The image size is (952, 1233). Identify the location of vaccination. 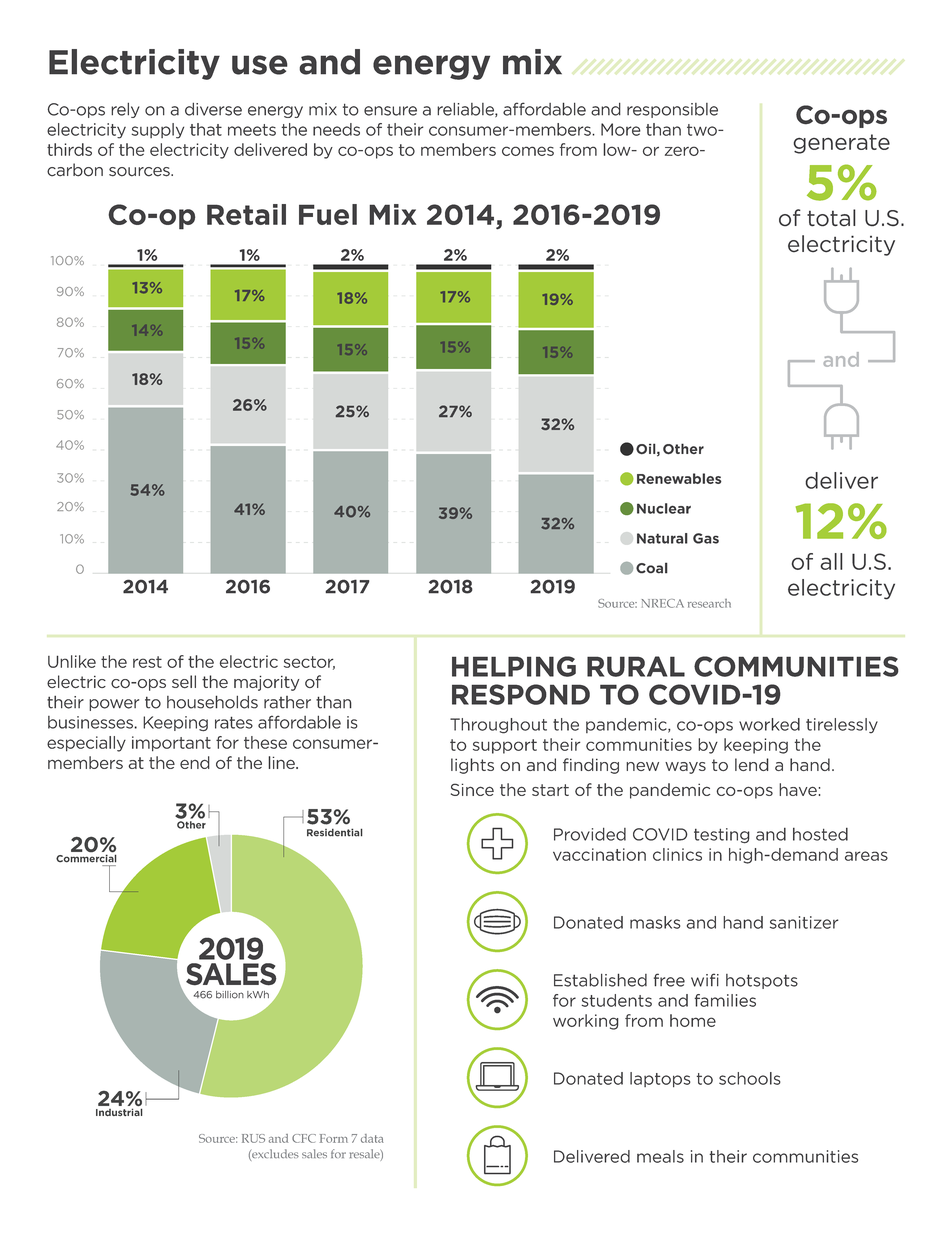
(599, 854).
